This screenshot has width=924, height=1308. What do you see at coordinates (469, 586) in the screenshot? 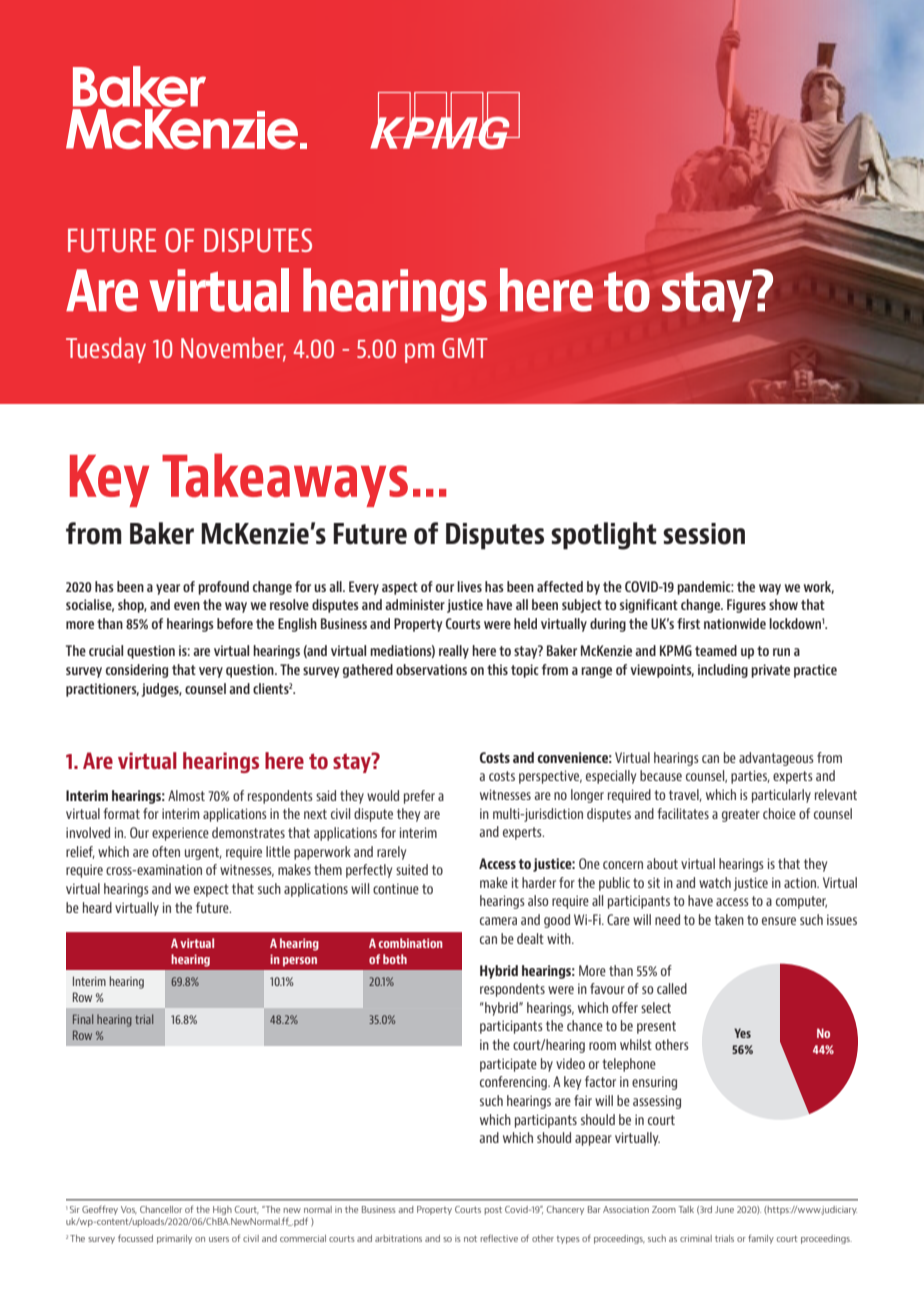
I see `lives` at bounding box center [469, 586].
